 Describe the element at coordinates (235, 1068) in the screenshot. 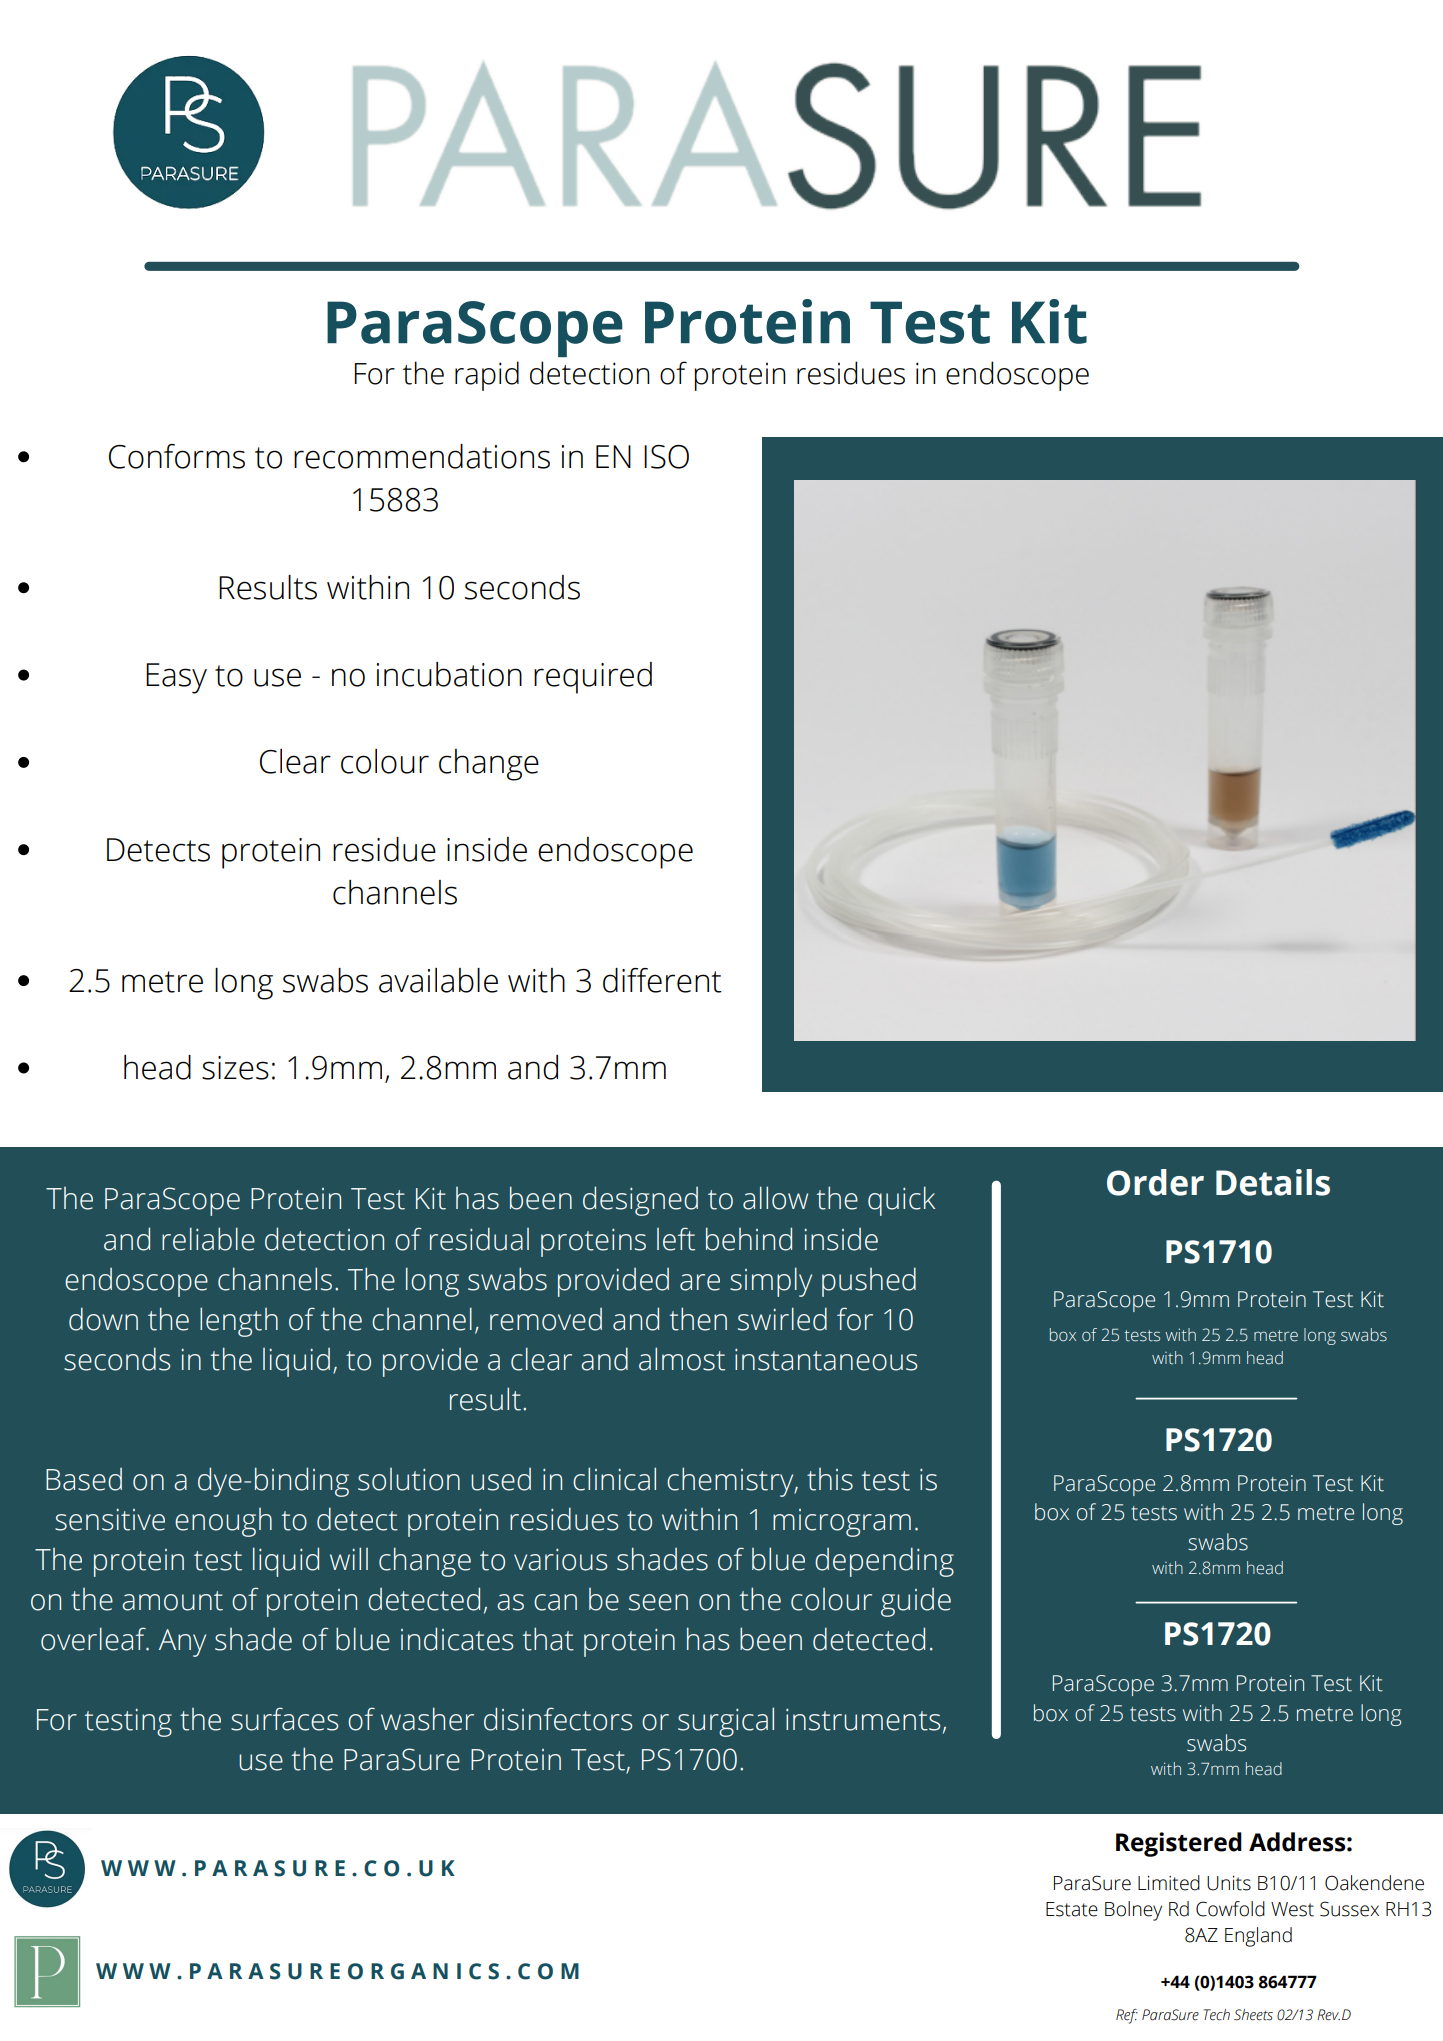

I see `sizes` at that location.
